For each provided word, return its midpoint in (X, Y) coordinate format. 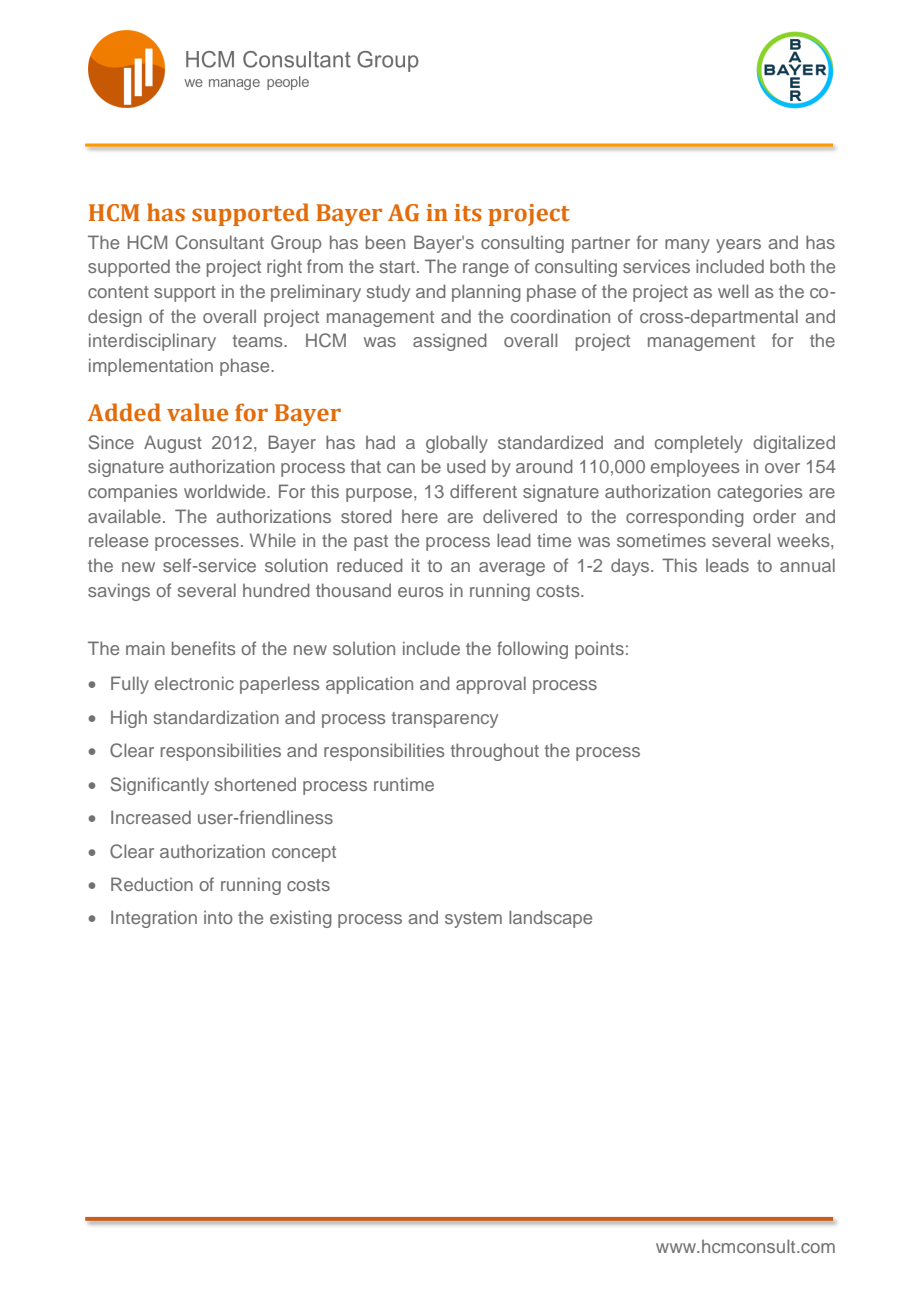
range (486, 270)
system (473, 920)
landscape (550, 919)
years (738, 246)
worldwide (226, 491)
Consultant (220, 242)
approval (491, 685)
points (599, 650)
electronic (194, 683)
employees (695, 468)
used (466, 466)
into (218, 917)
